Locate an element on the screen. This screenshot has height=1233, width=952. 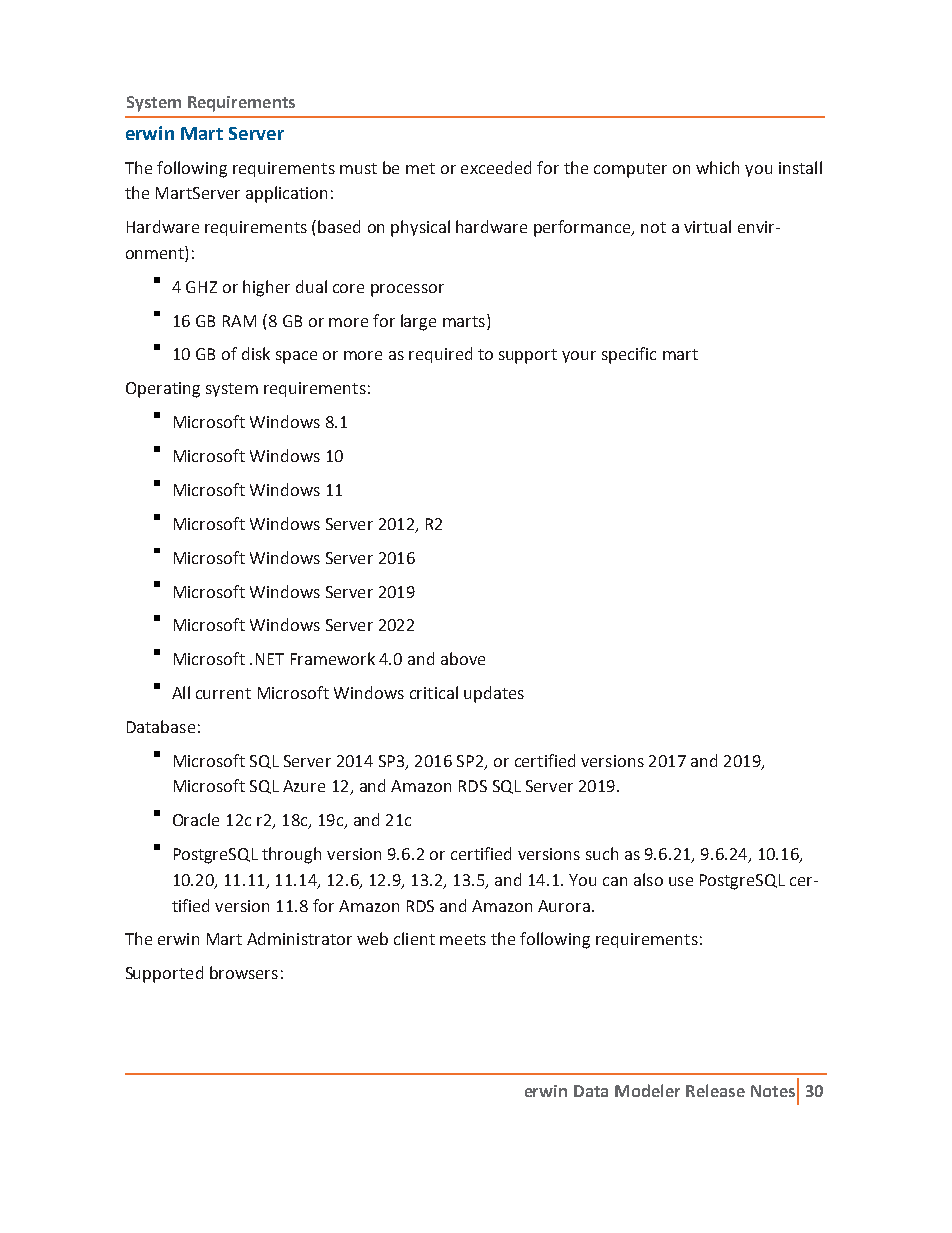
exceeded is located at coordinates (496, 167).
